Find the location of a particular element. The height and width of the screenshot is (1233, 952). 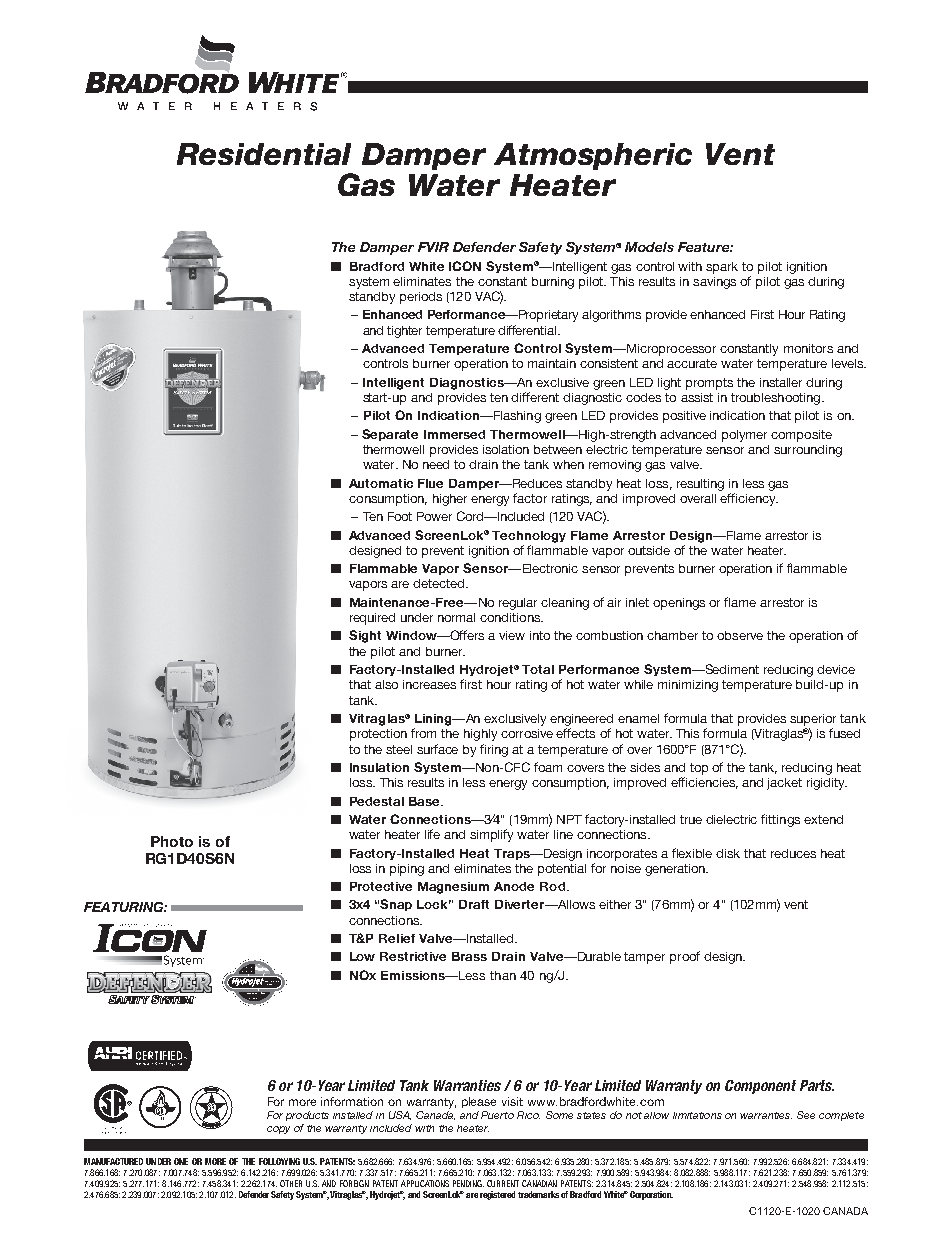

Automatic is located at coordinates (381, 483).
